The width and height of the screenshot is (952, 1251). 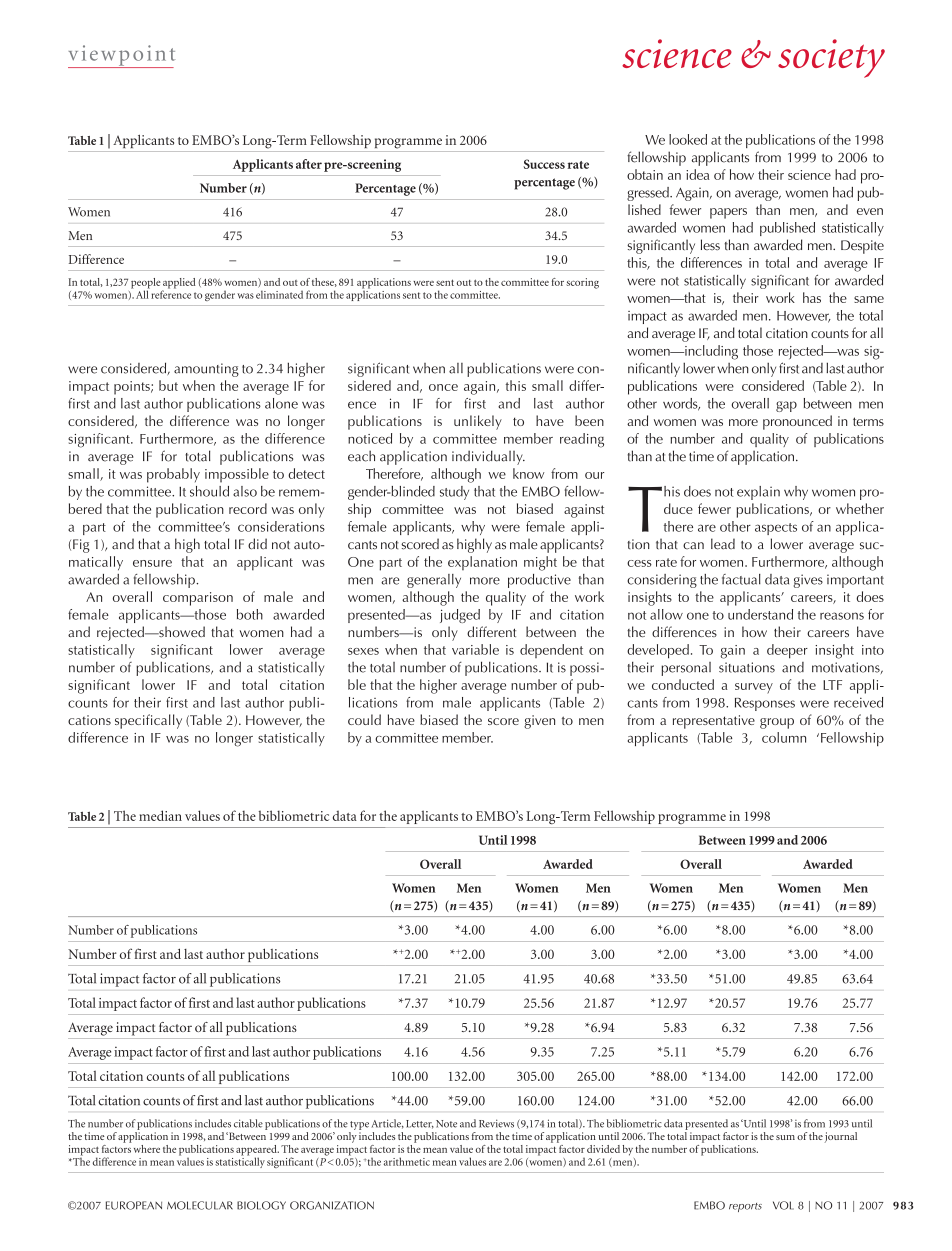 I want to click on column, so click(x=784, y=737).
